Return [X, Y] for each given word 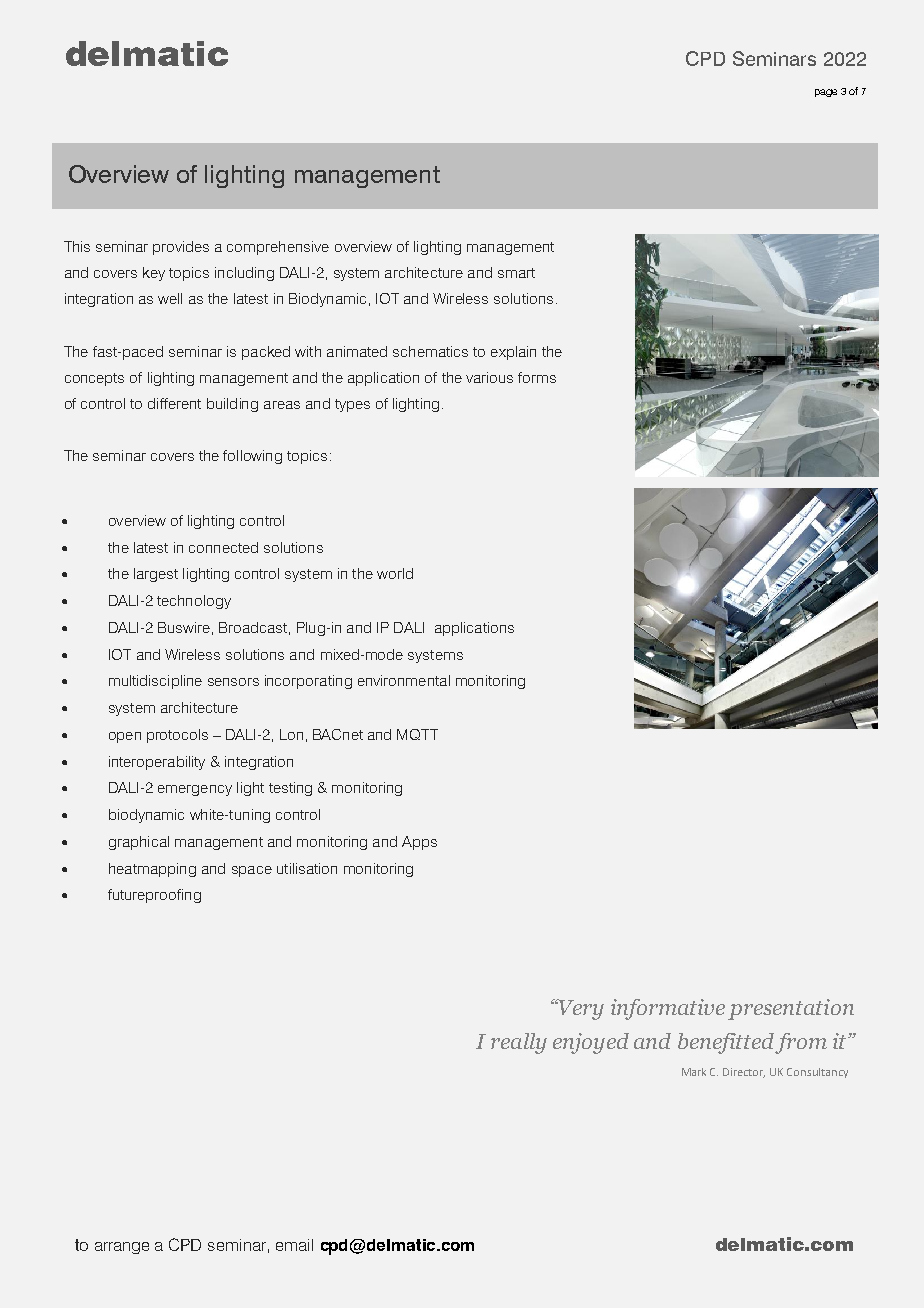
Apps [419, 843]
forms [537, 377]
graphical [139, 843]
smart [516, 273]
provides [181, 248]
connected [223, 547]
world [395, 573]
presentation [791, 1009]
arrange [122, 1248]
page [826, 93]
